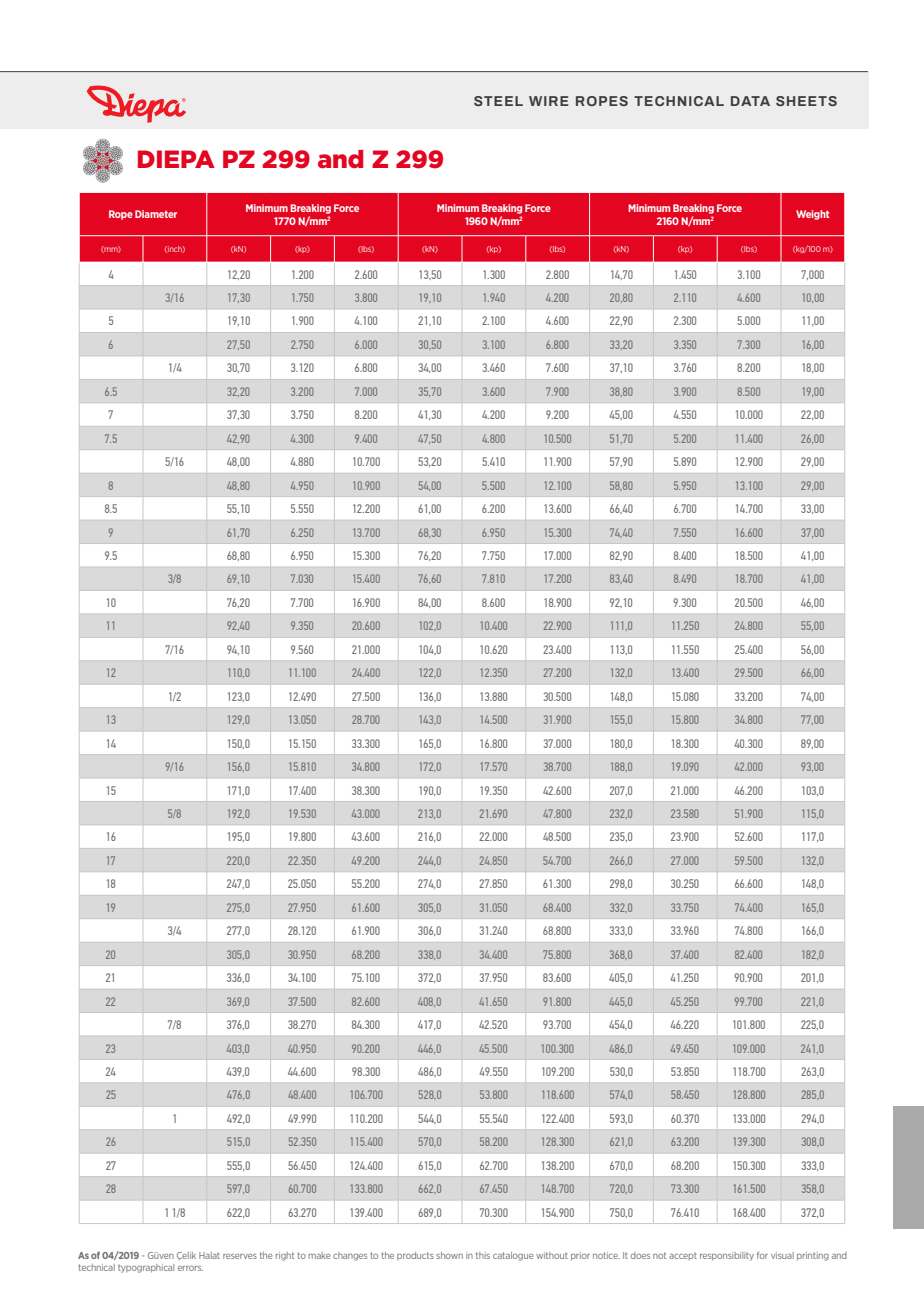 The image size is (924, 1308). Describe the element at coordinates (549, 101) in the image. I see `WIRE` at that location.
